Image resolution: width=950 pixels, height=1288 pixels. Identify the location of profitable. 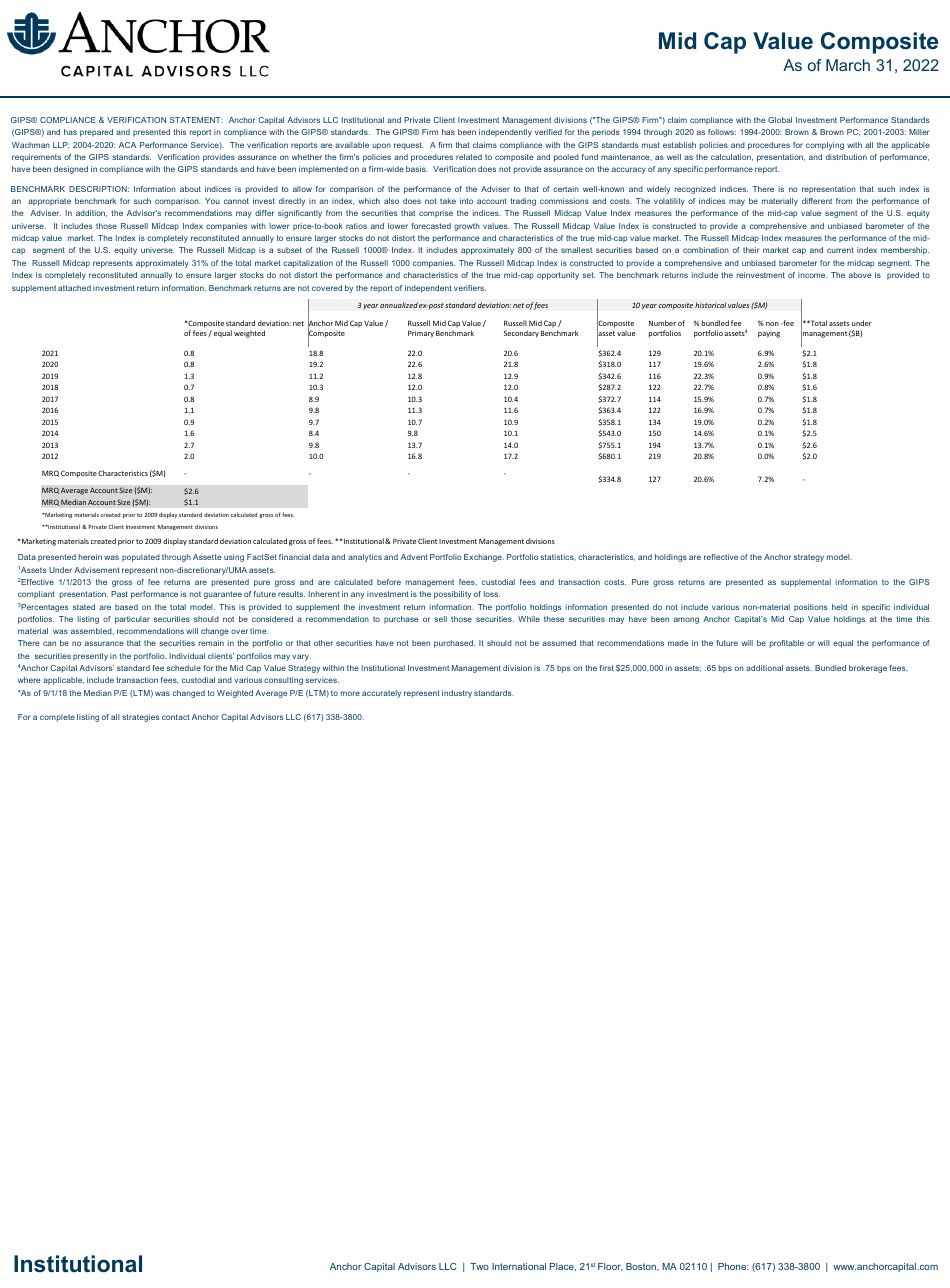
(787, 644).
